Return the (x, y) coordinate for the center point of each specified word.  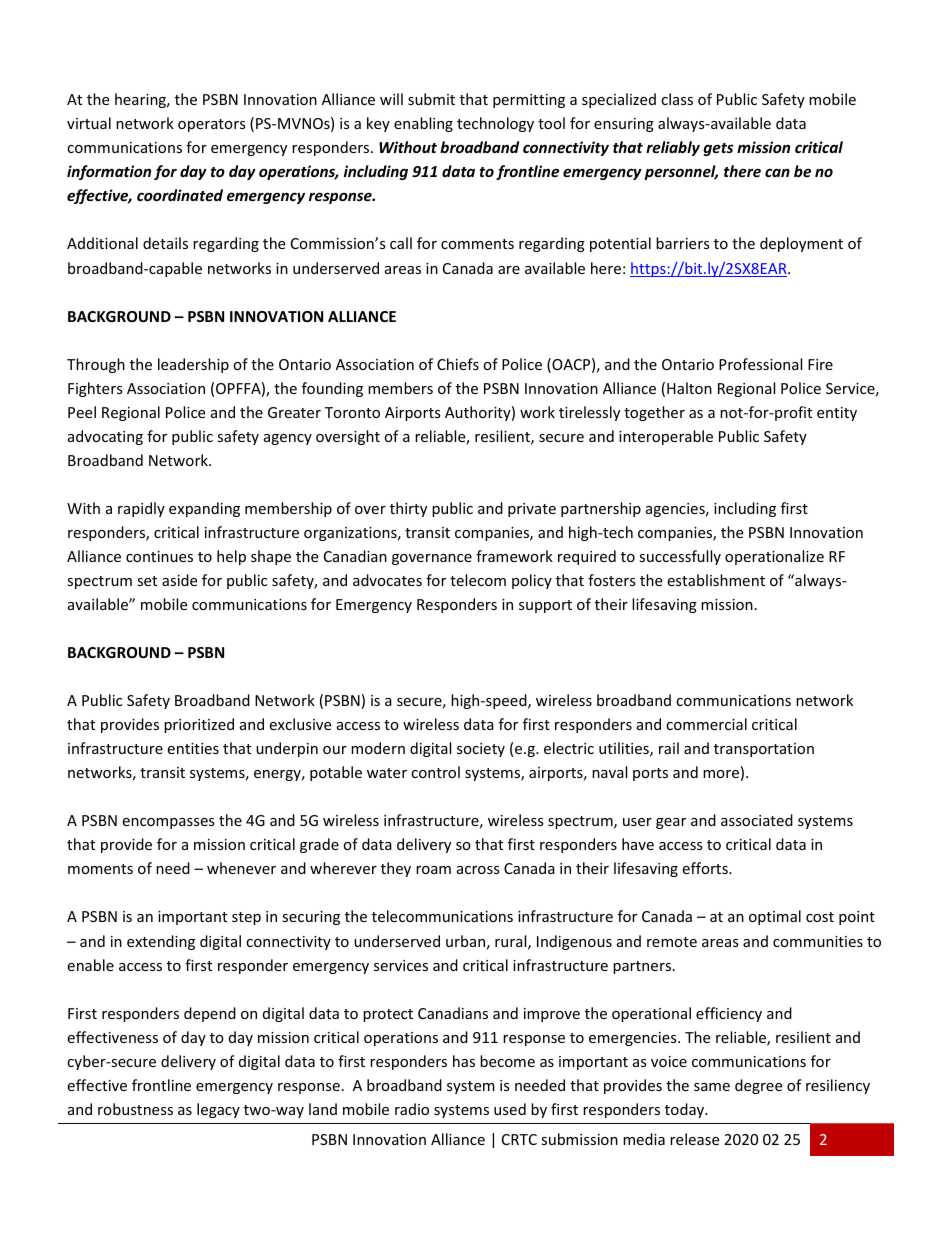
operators (212, 125)
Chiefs (458, 364)
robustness (135, 1109)
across (478, 870)
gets (718, 149)
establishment (716, 580)
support (545, 606)
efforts (706, 868)
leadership (193, 365)
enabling (423, 124)
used (510, 1109)
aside (179, 580)
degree (758, 1086)
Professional (760, 364)
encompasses (168, 823)
